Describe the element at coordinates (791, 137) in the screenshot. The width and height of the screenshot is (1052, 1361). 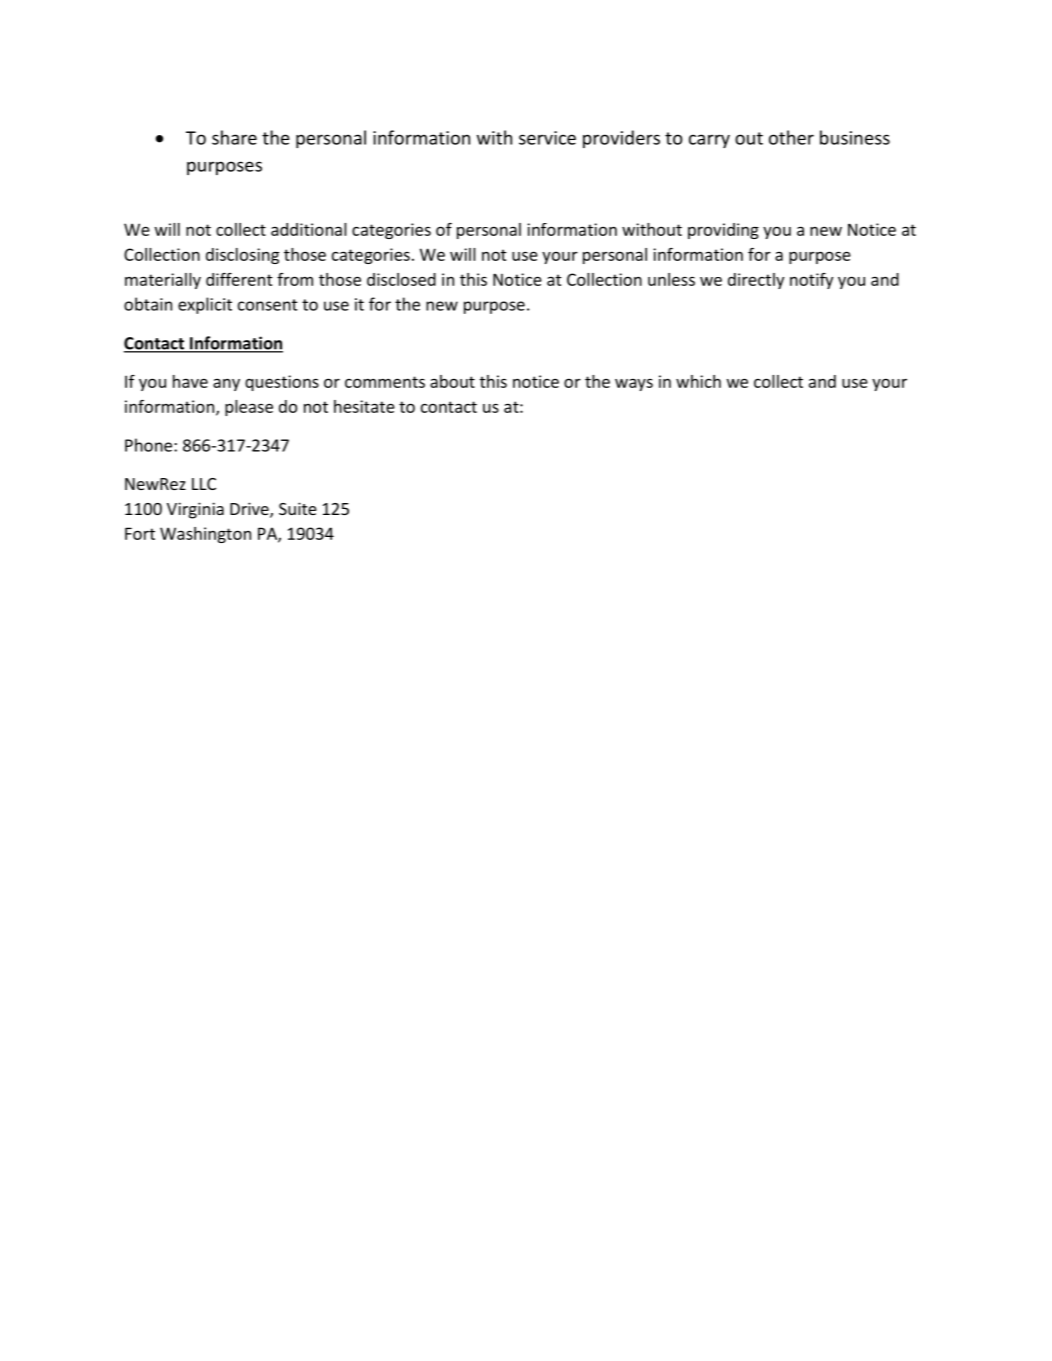
I see `other` at that location.
